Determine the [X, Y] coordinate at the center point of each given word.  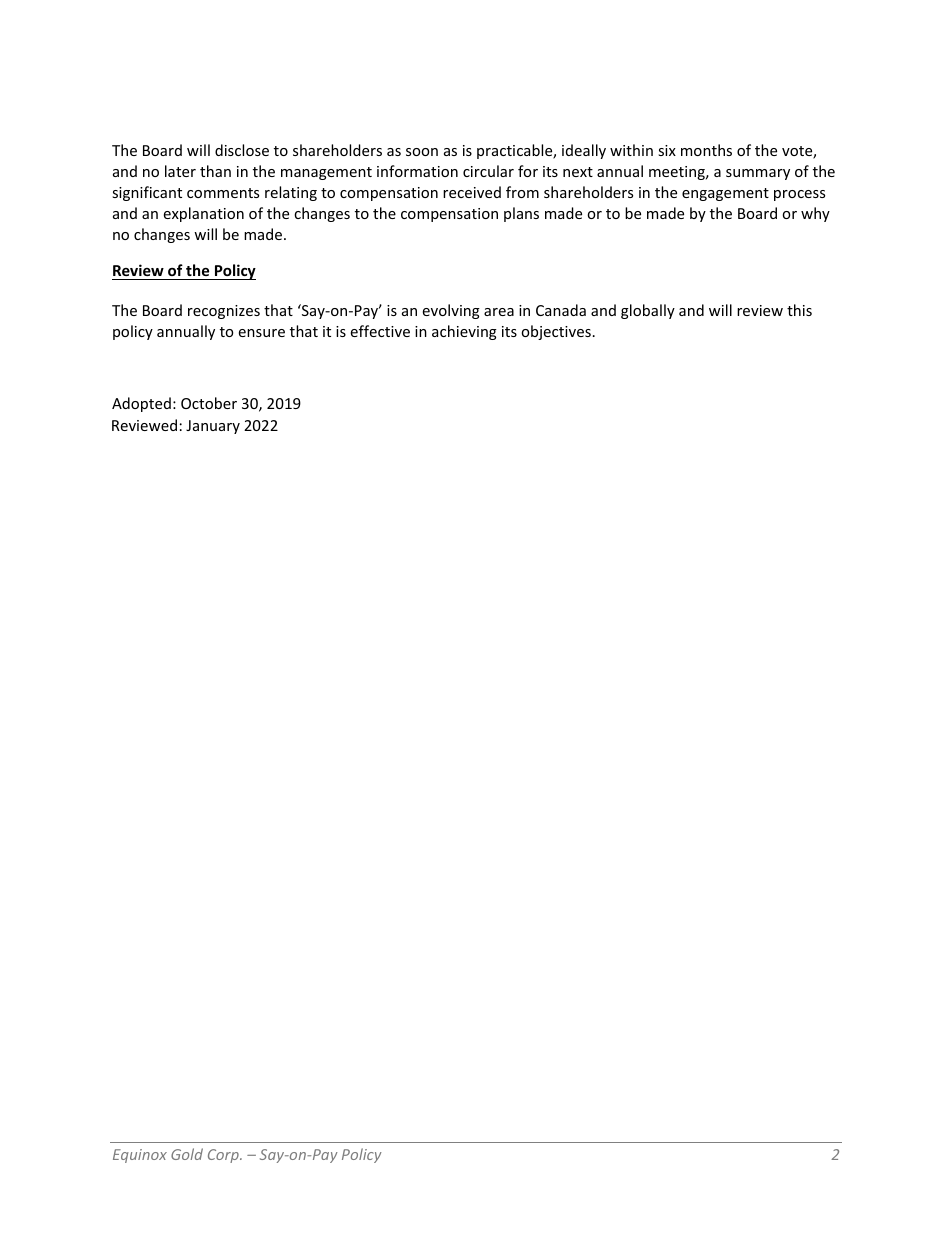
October [209, 403]
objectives [556, 332]
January [213, 427]
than [215, 171]
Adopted [141, 404]
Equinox [140, 1156]
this [799, 310]
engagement [725, 194]
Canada [561, 310]
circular [488, 171]
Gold [187, 1154]
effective [380, 331]
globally [648, 311]
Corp [224, 1156]
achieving [464, 332]
